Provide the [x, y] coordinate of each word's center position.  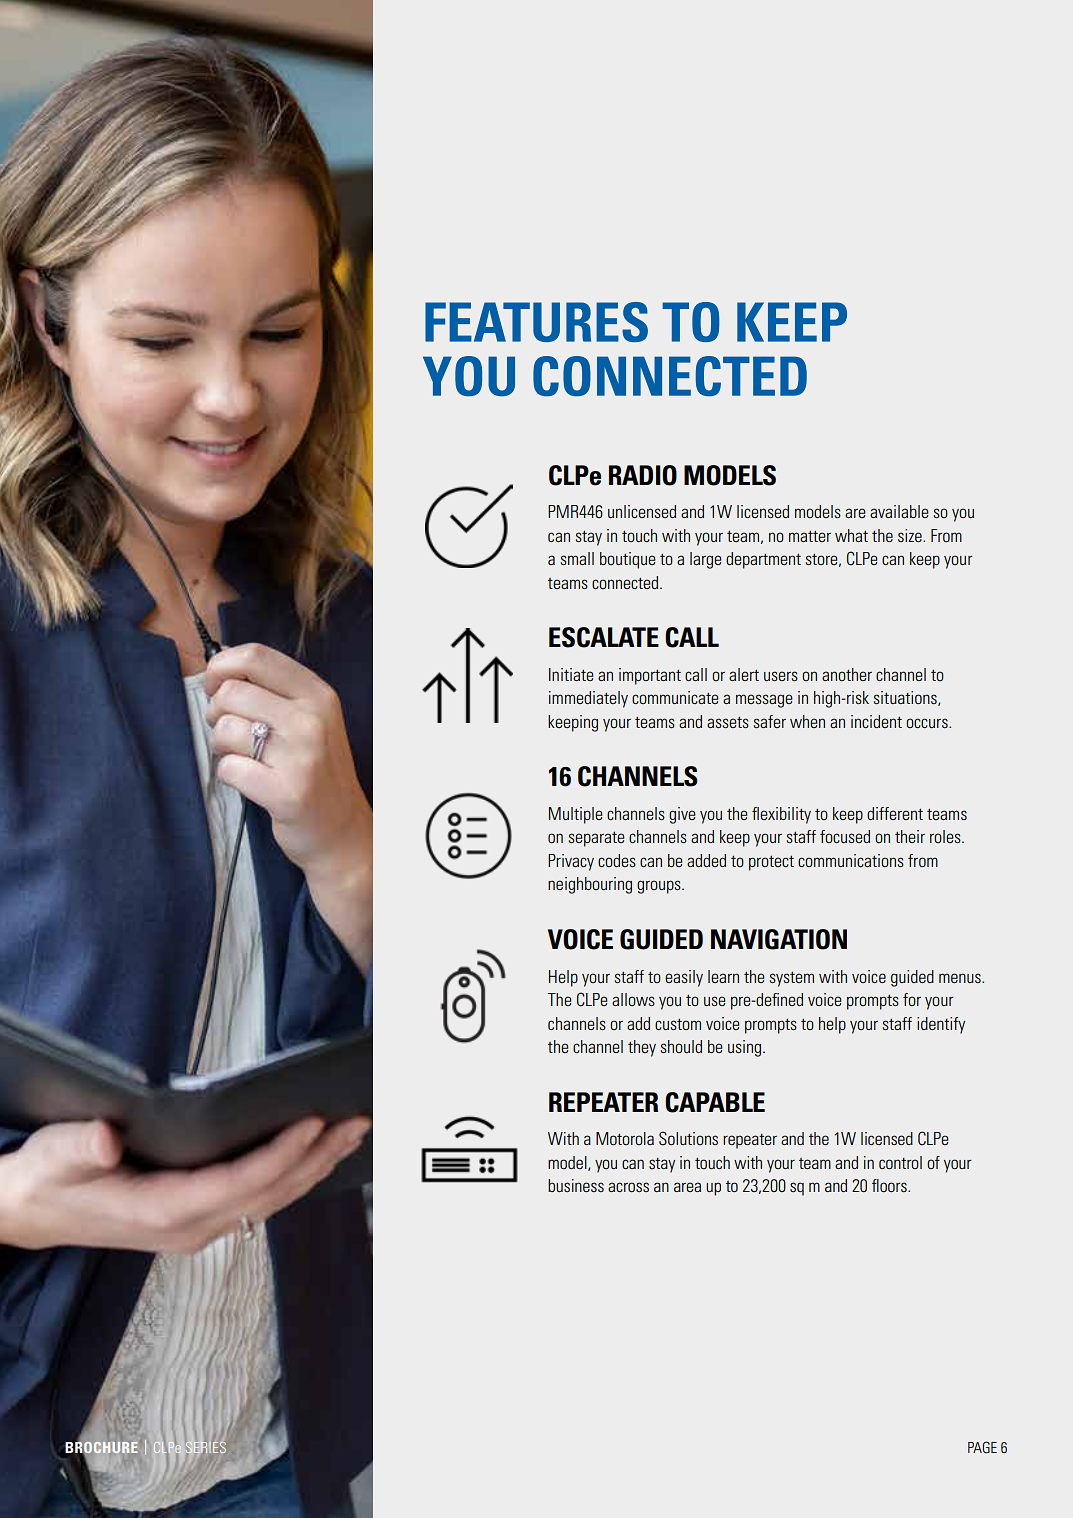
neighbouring [590, 885]
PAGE [982, 1447]
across [628, 1187]
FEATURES [536, 322]
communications [851, 860]
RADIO [643, 475]
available [899, 511]
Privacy [571, 862]
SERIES [206, 1447]
